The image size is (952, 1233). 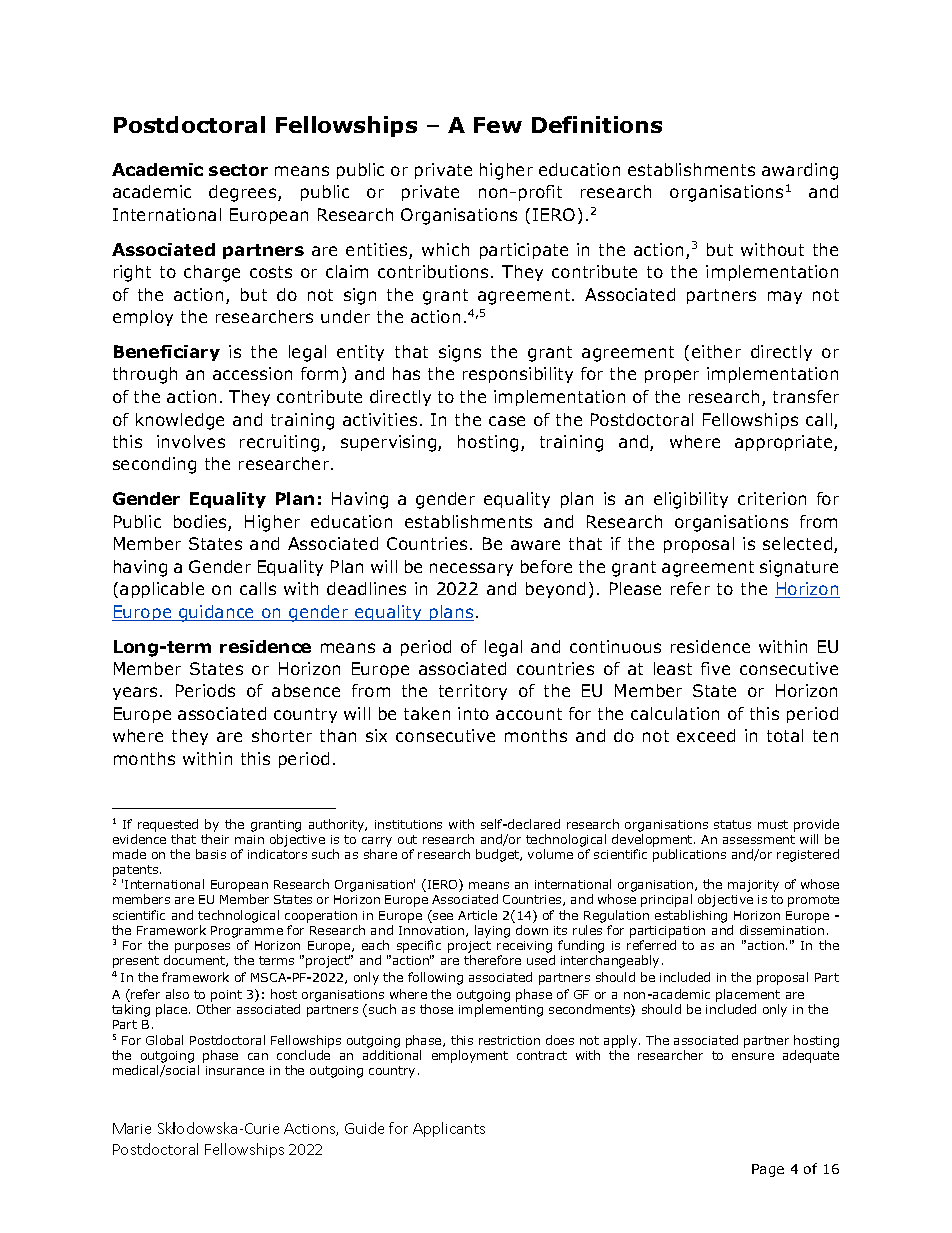 I want to click on awarding, so click(x=800, y=171).
